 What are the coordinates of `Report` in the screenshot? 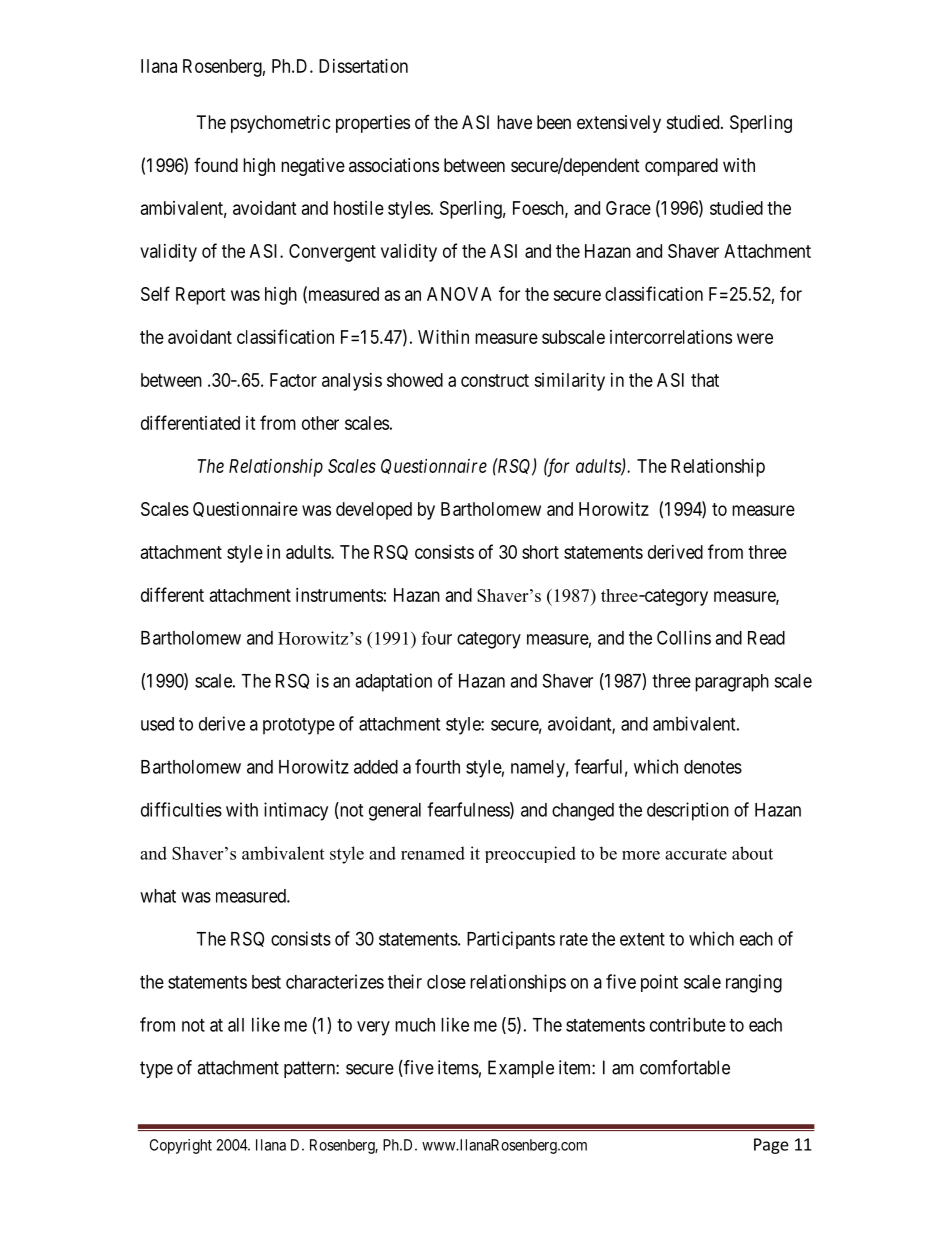 It's located at (201, 296).
